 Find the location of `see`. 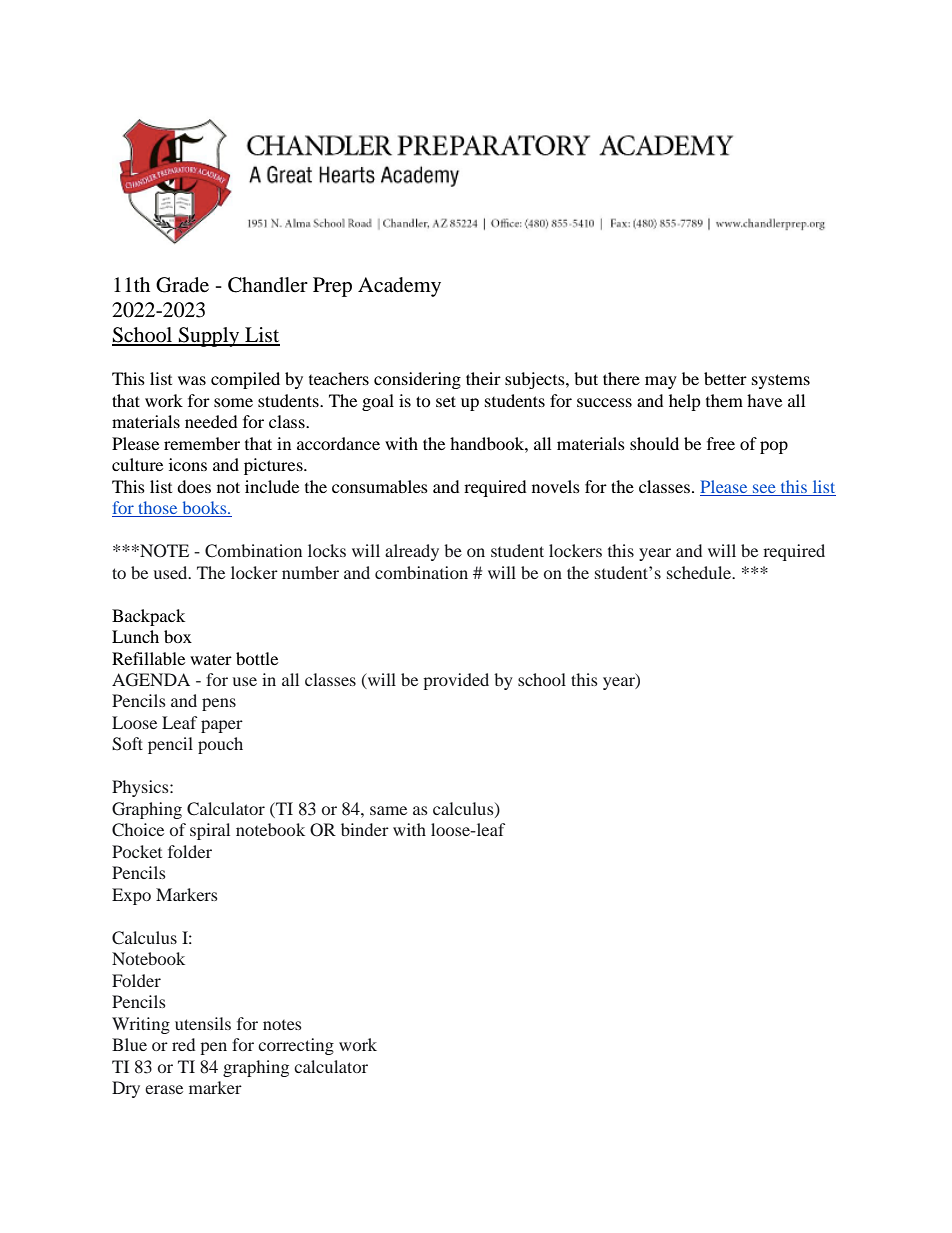

see is located at coordinates (764, 488).
